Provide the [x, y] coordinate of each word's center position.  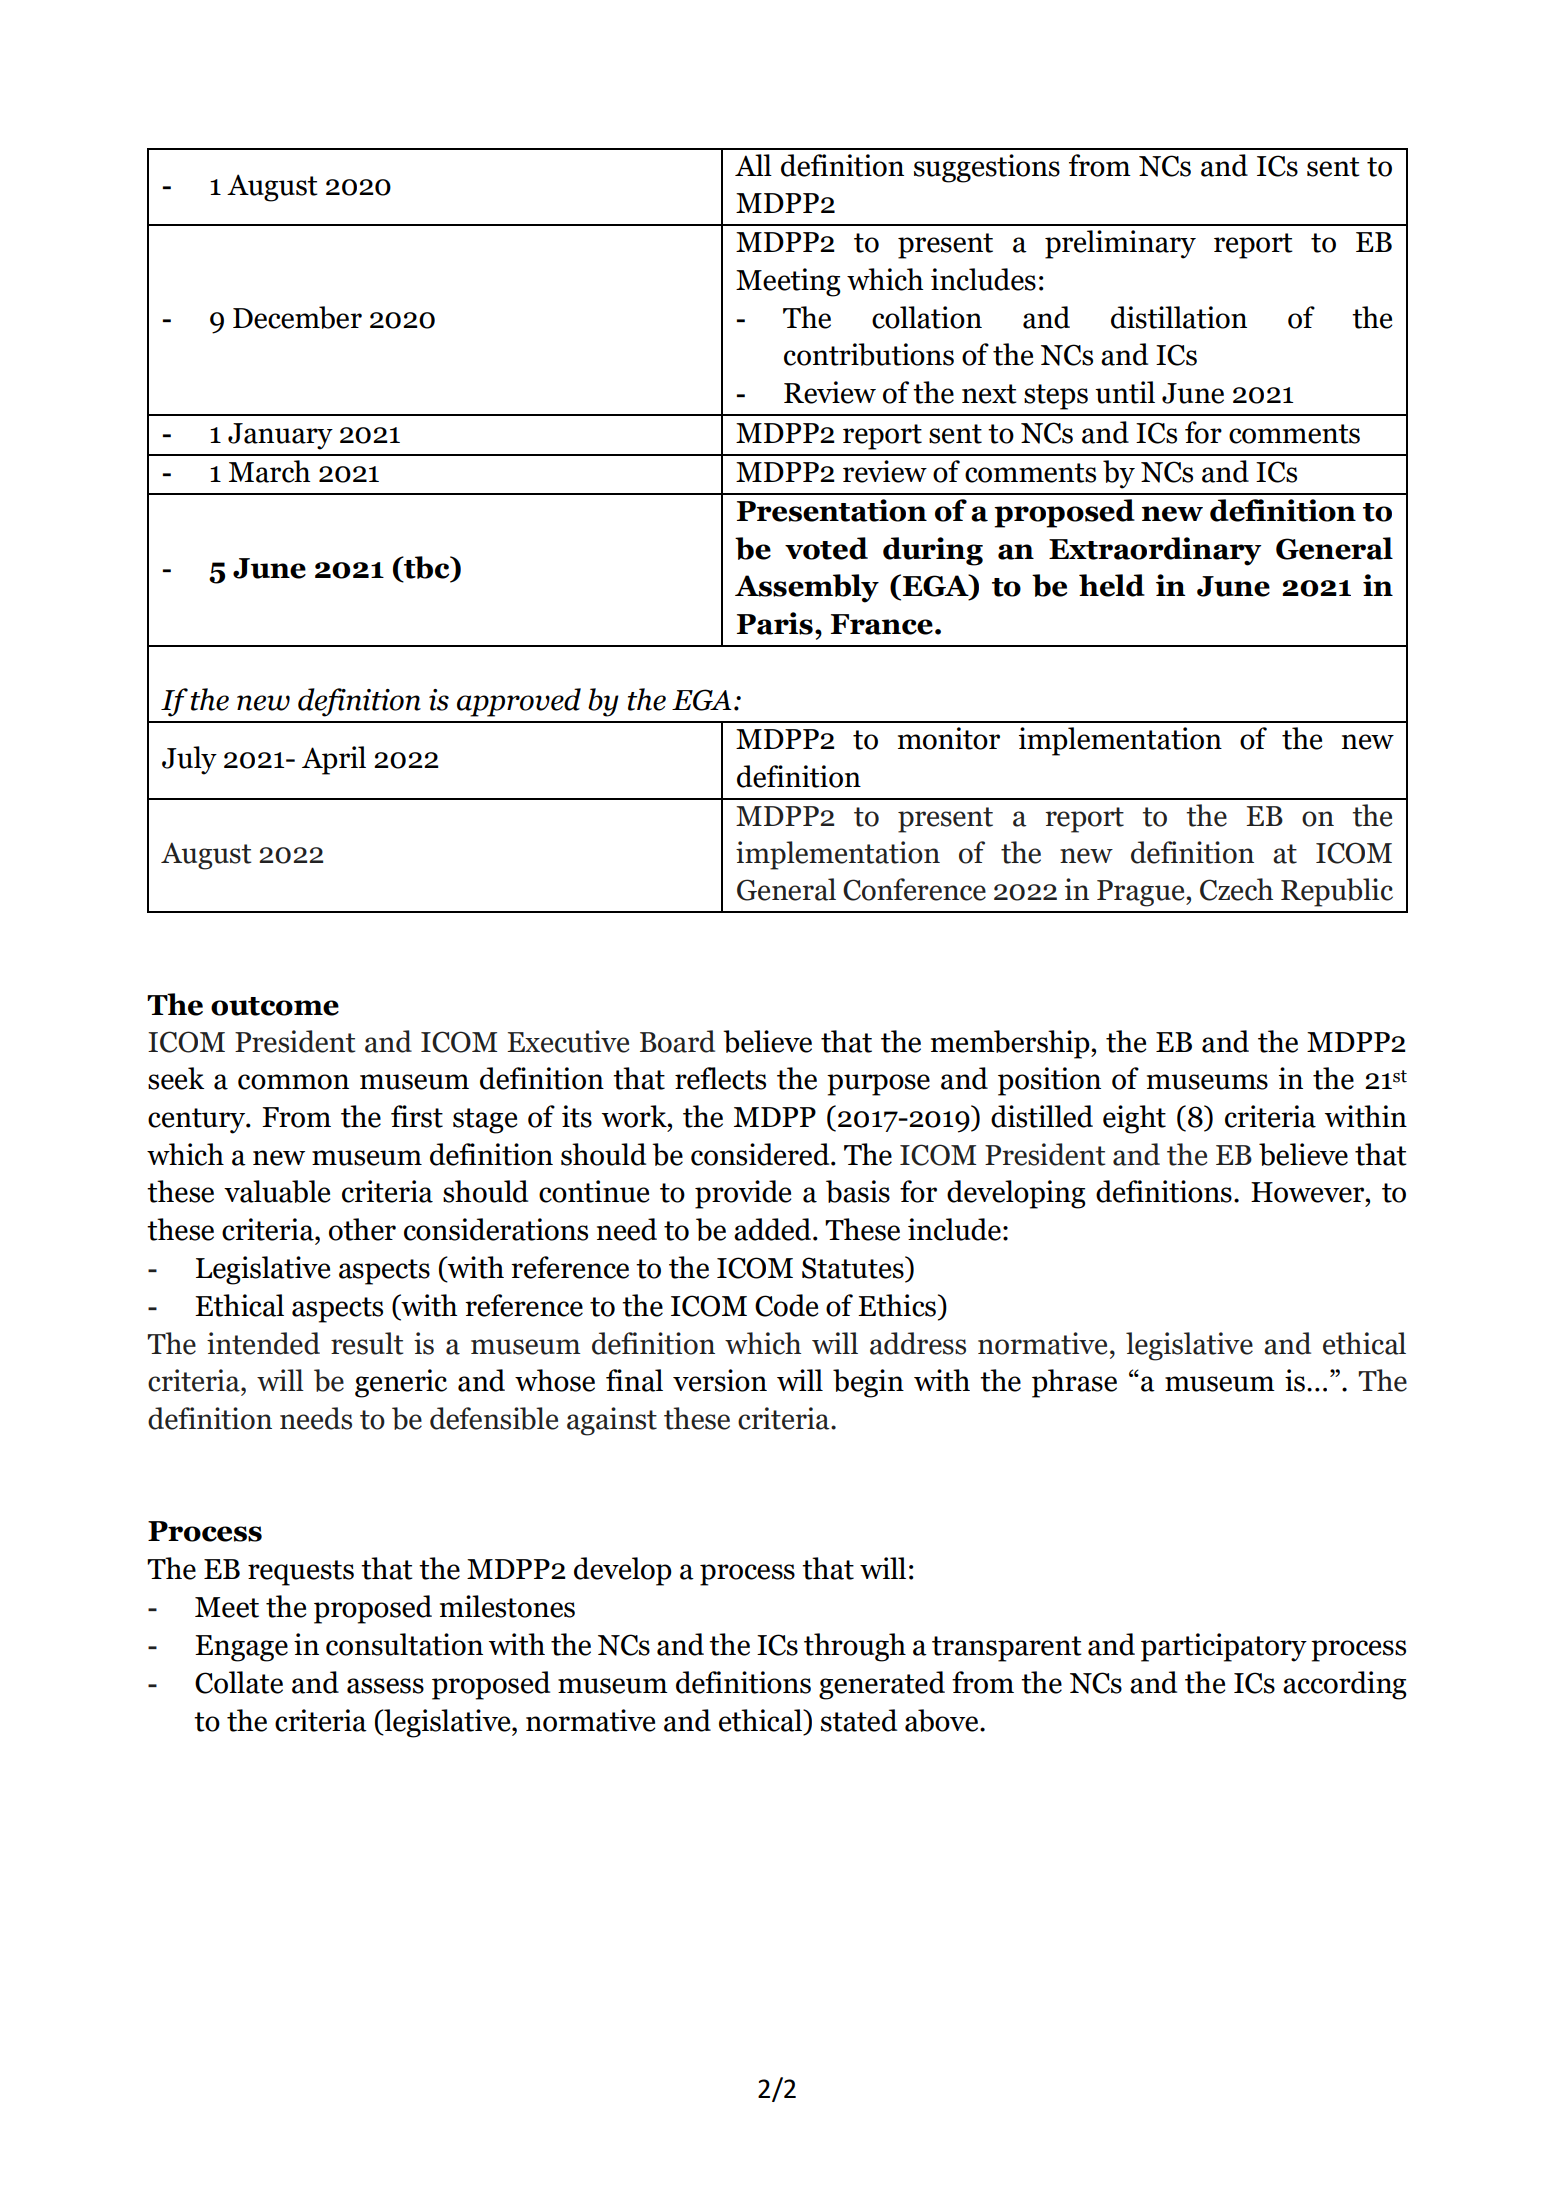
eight [1134, 1119]
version [720, 1380]
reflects [720, 1078]
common [293, 1082]
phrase [1074, 1383]
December [297, 317]
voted [826, 548]
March [269, 471]
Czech [1236, 889]
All [753, 165]
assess [385, 1686]
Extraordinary [1155, 551]
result [367, 1343]
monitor [949, 738]
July [189, 760]
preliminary [1120, 244]
